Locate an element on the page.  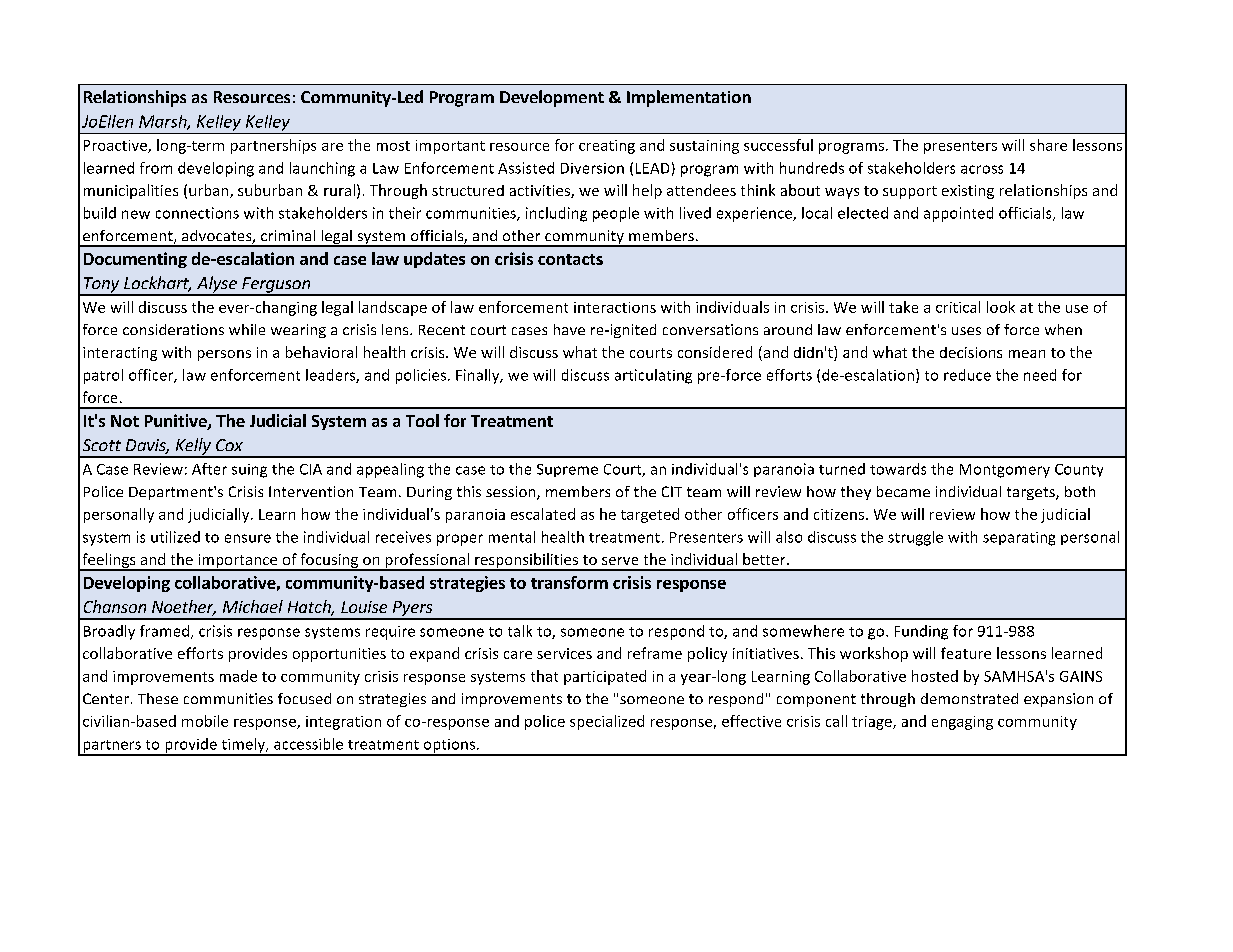
Ferguson is located at coordinates (276, 286).
